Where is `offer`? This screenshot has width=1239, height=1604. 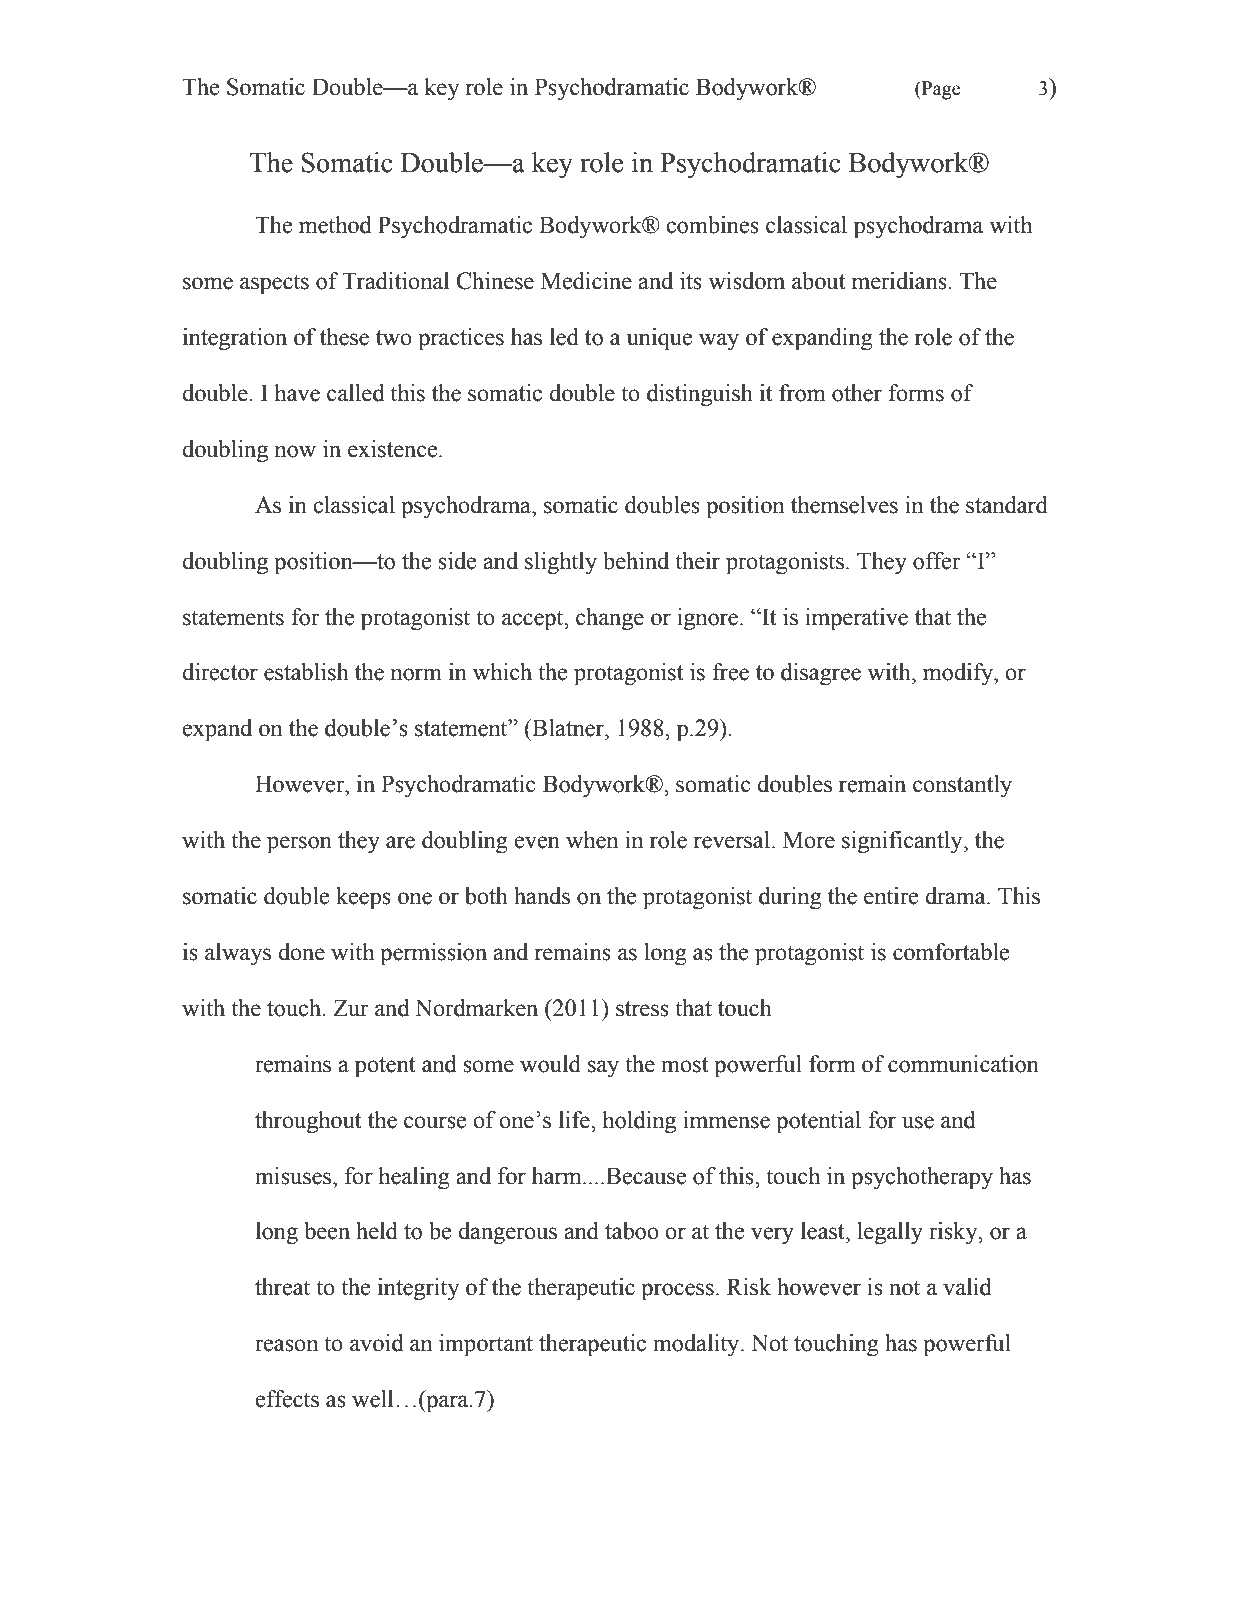 offer is located at coordinates (937, 561).
